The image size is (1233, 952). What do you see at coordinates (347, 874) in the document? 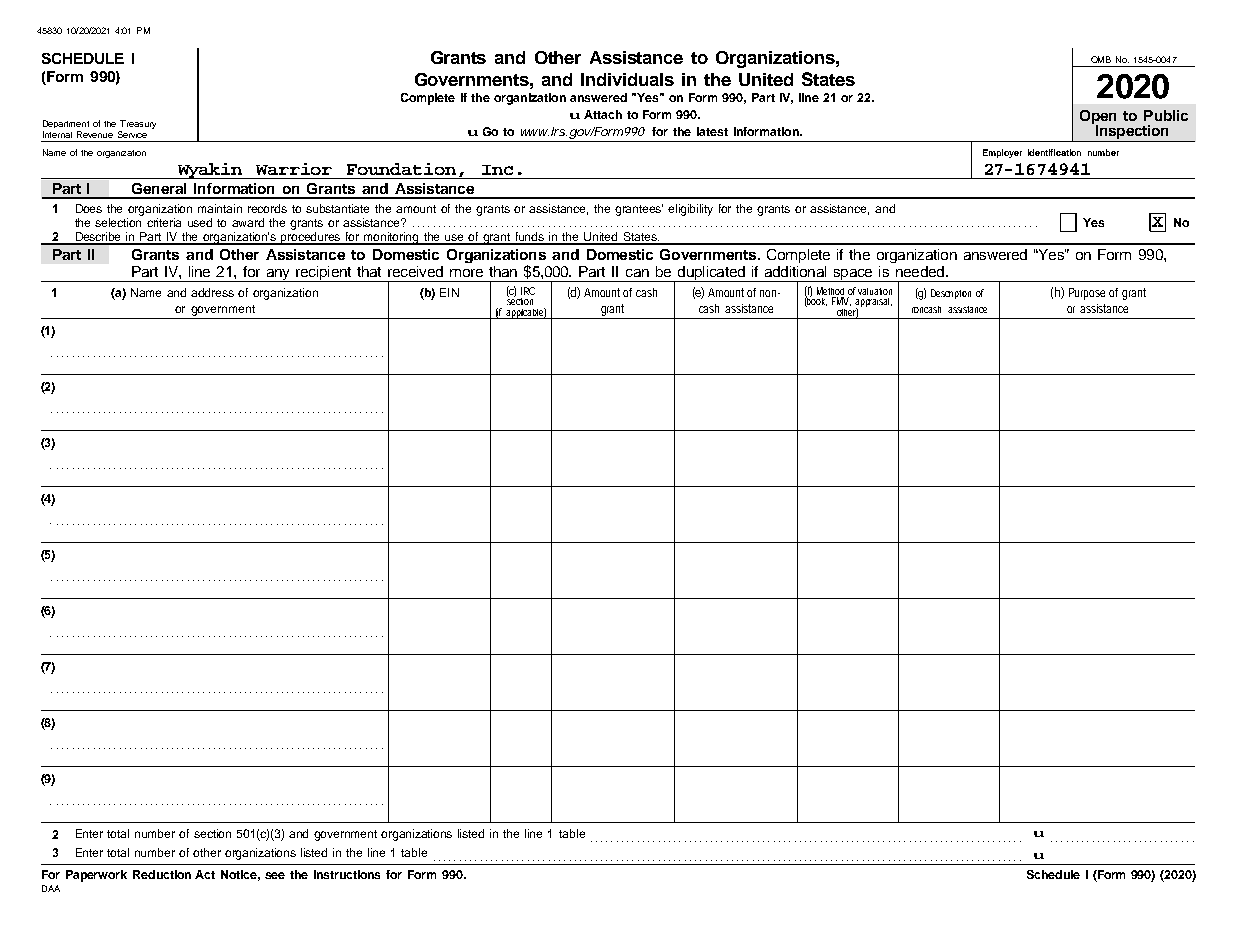
I see `Instructions` at bounding box center [347, 874].
